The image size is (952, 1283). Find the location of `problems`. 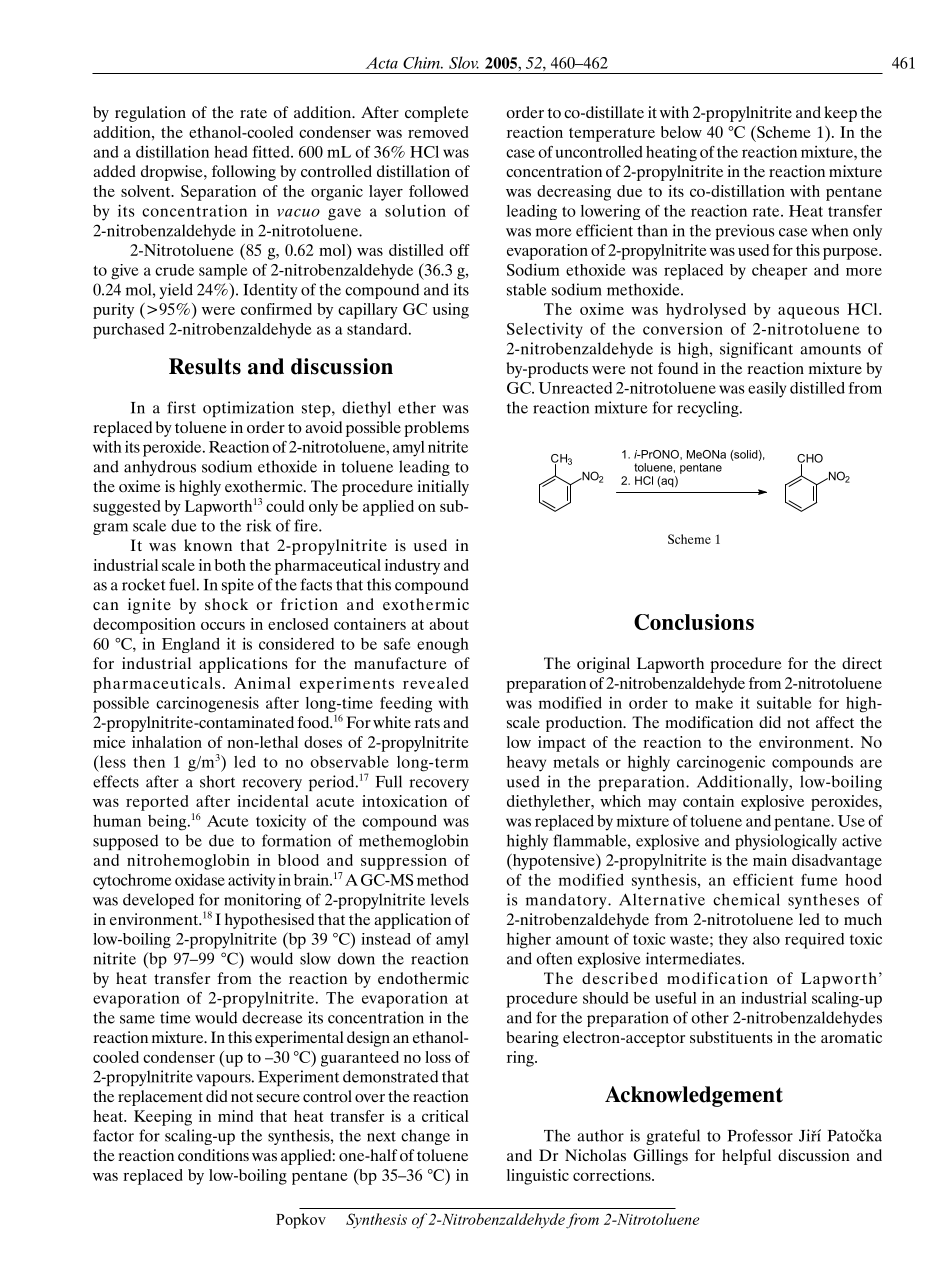

problems is located at coordinates (436, 429).
